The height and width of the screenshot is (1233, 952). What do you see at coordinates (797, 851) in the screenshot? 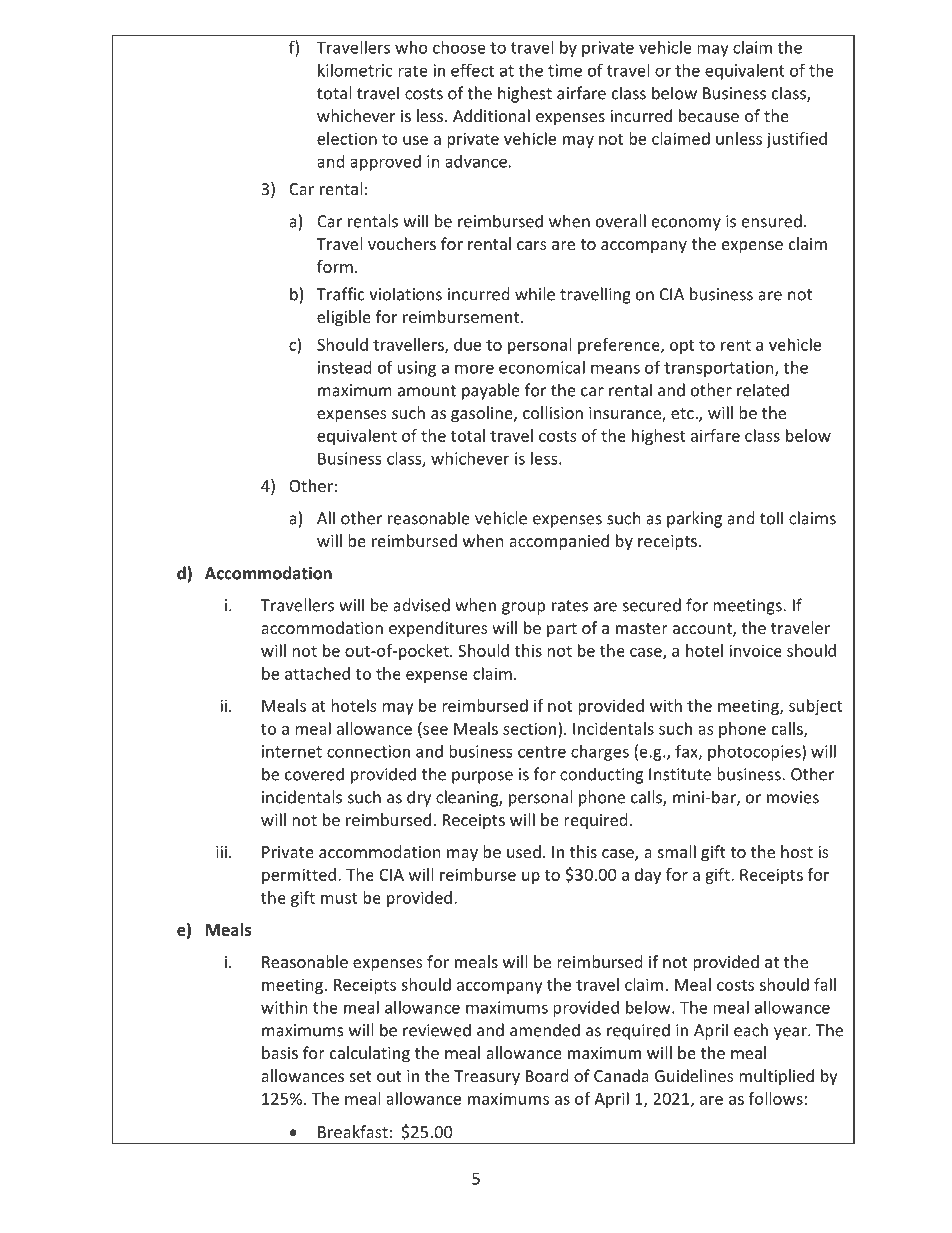
I see `host` at bounding box center [797, 851].
